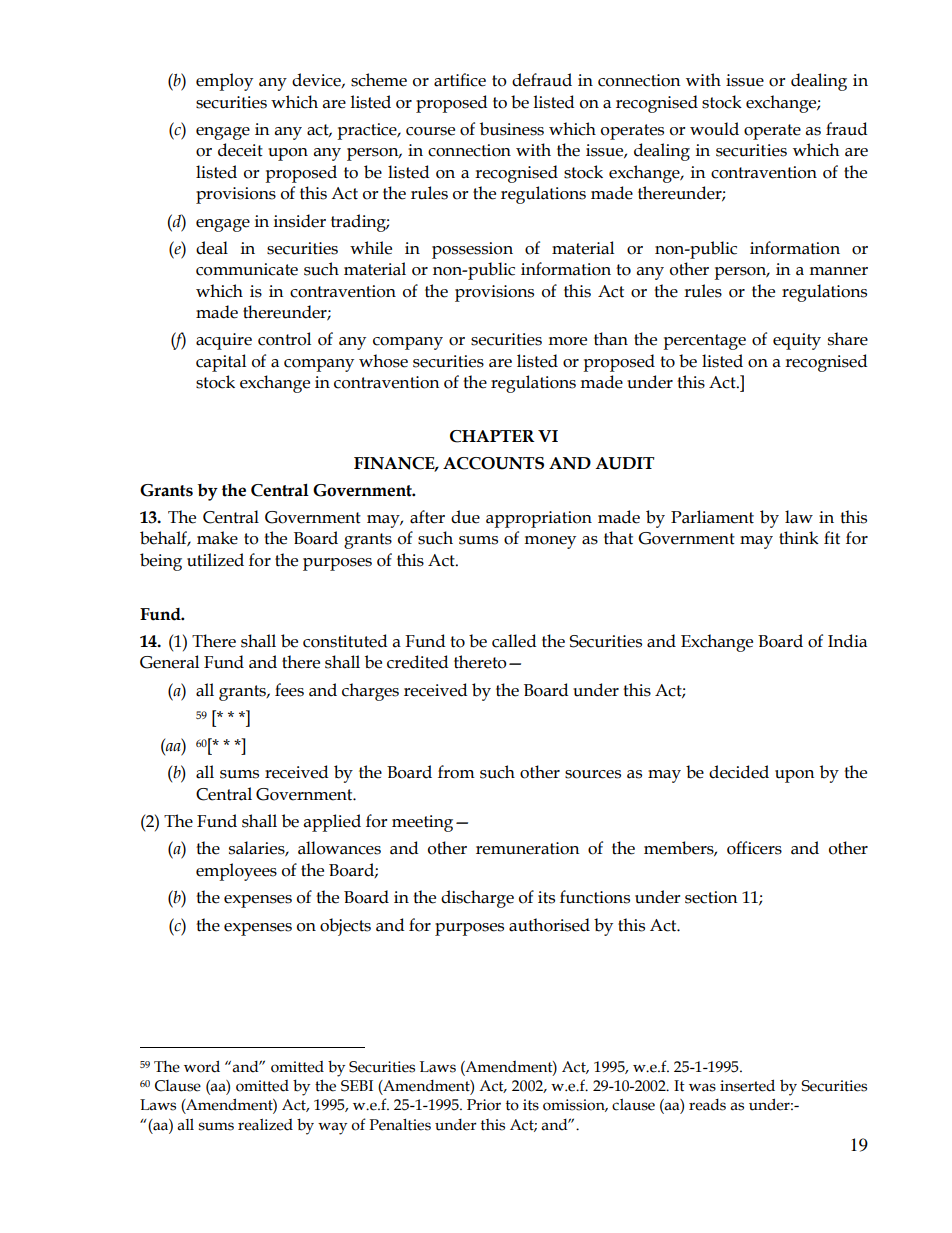  I want to click on inserted, so click(747, 1085).
